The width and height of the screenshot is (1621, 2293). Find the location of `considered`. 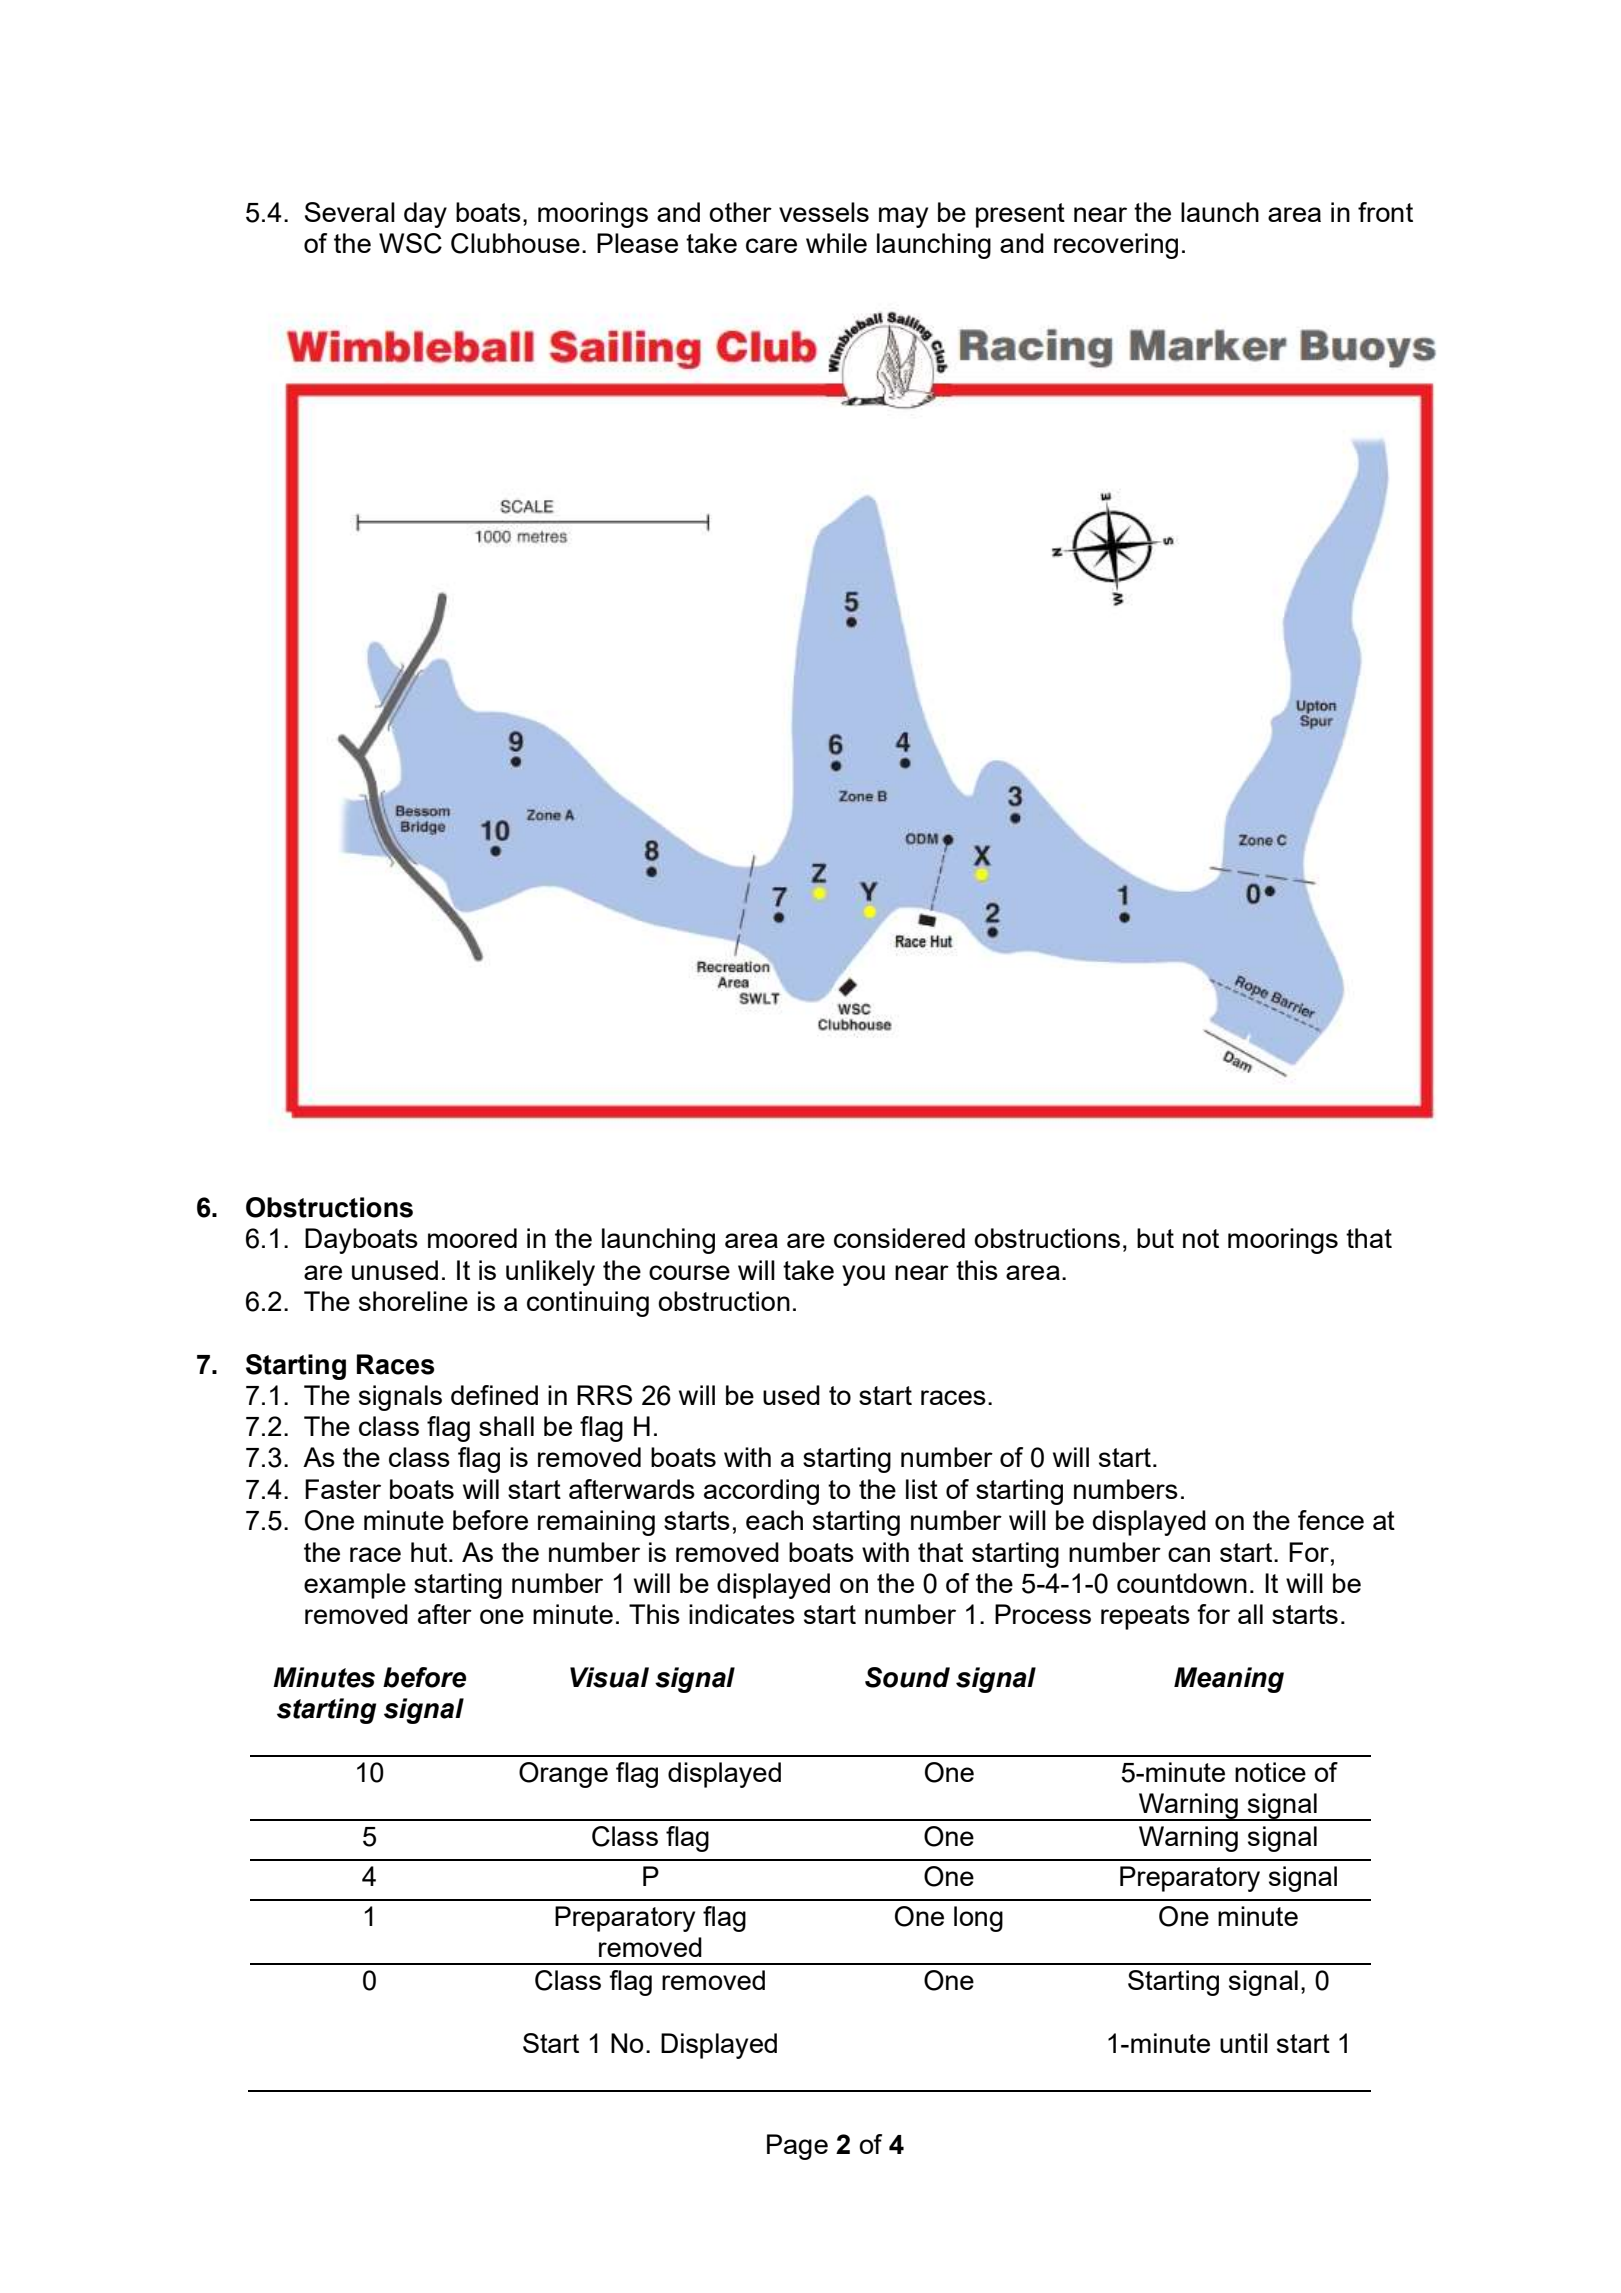

considered is located at coordinates (899, 1238).
